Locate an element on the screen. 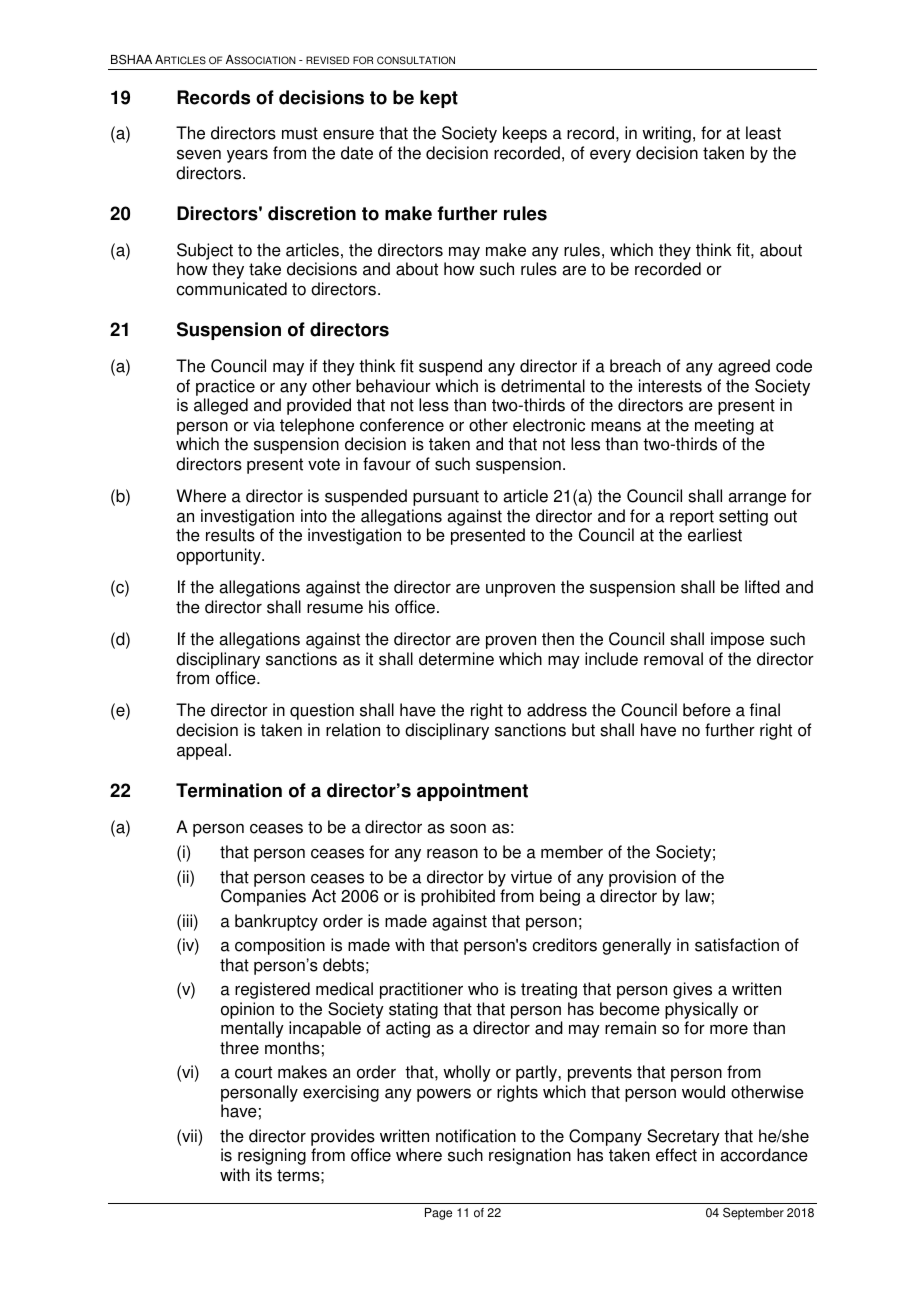 The image size is (924, 1308). prohibited is located at coordinates (458, 897).
